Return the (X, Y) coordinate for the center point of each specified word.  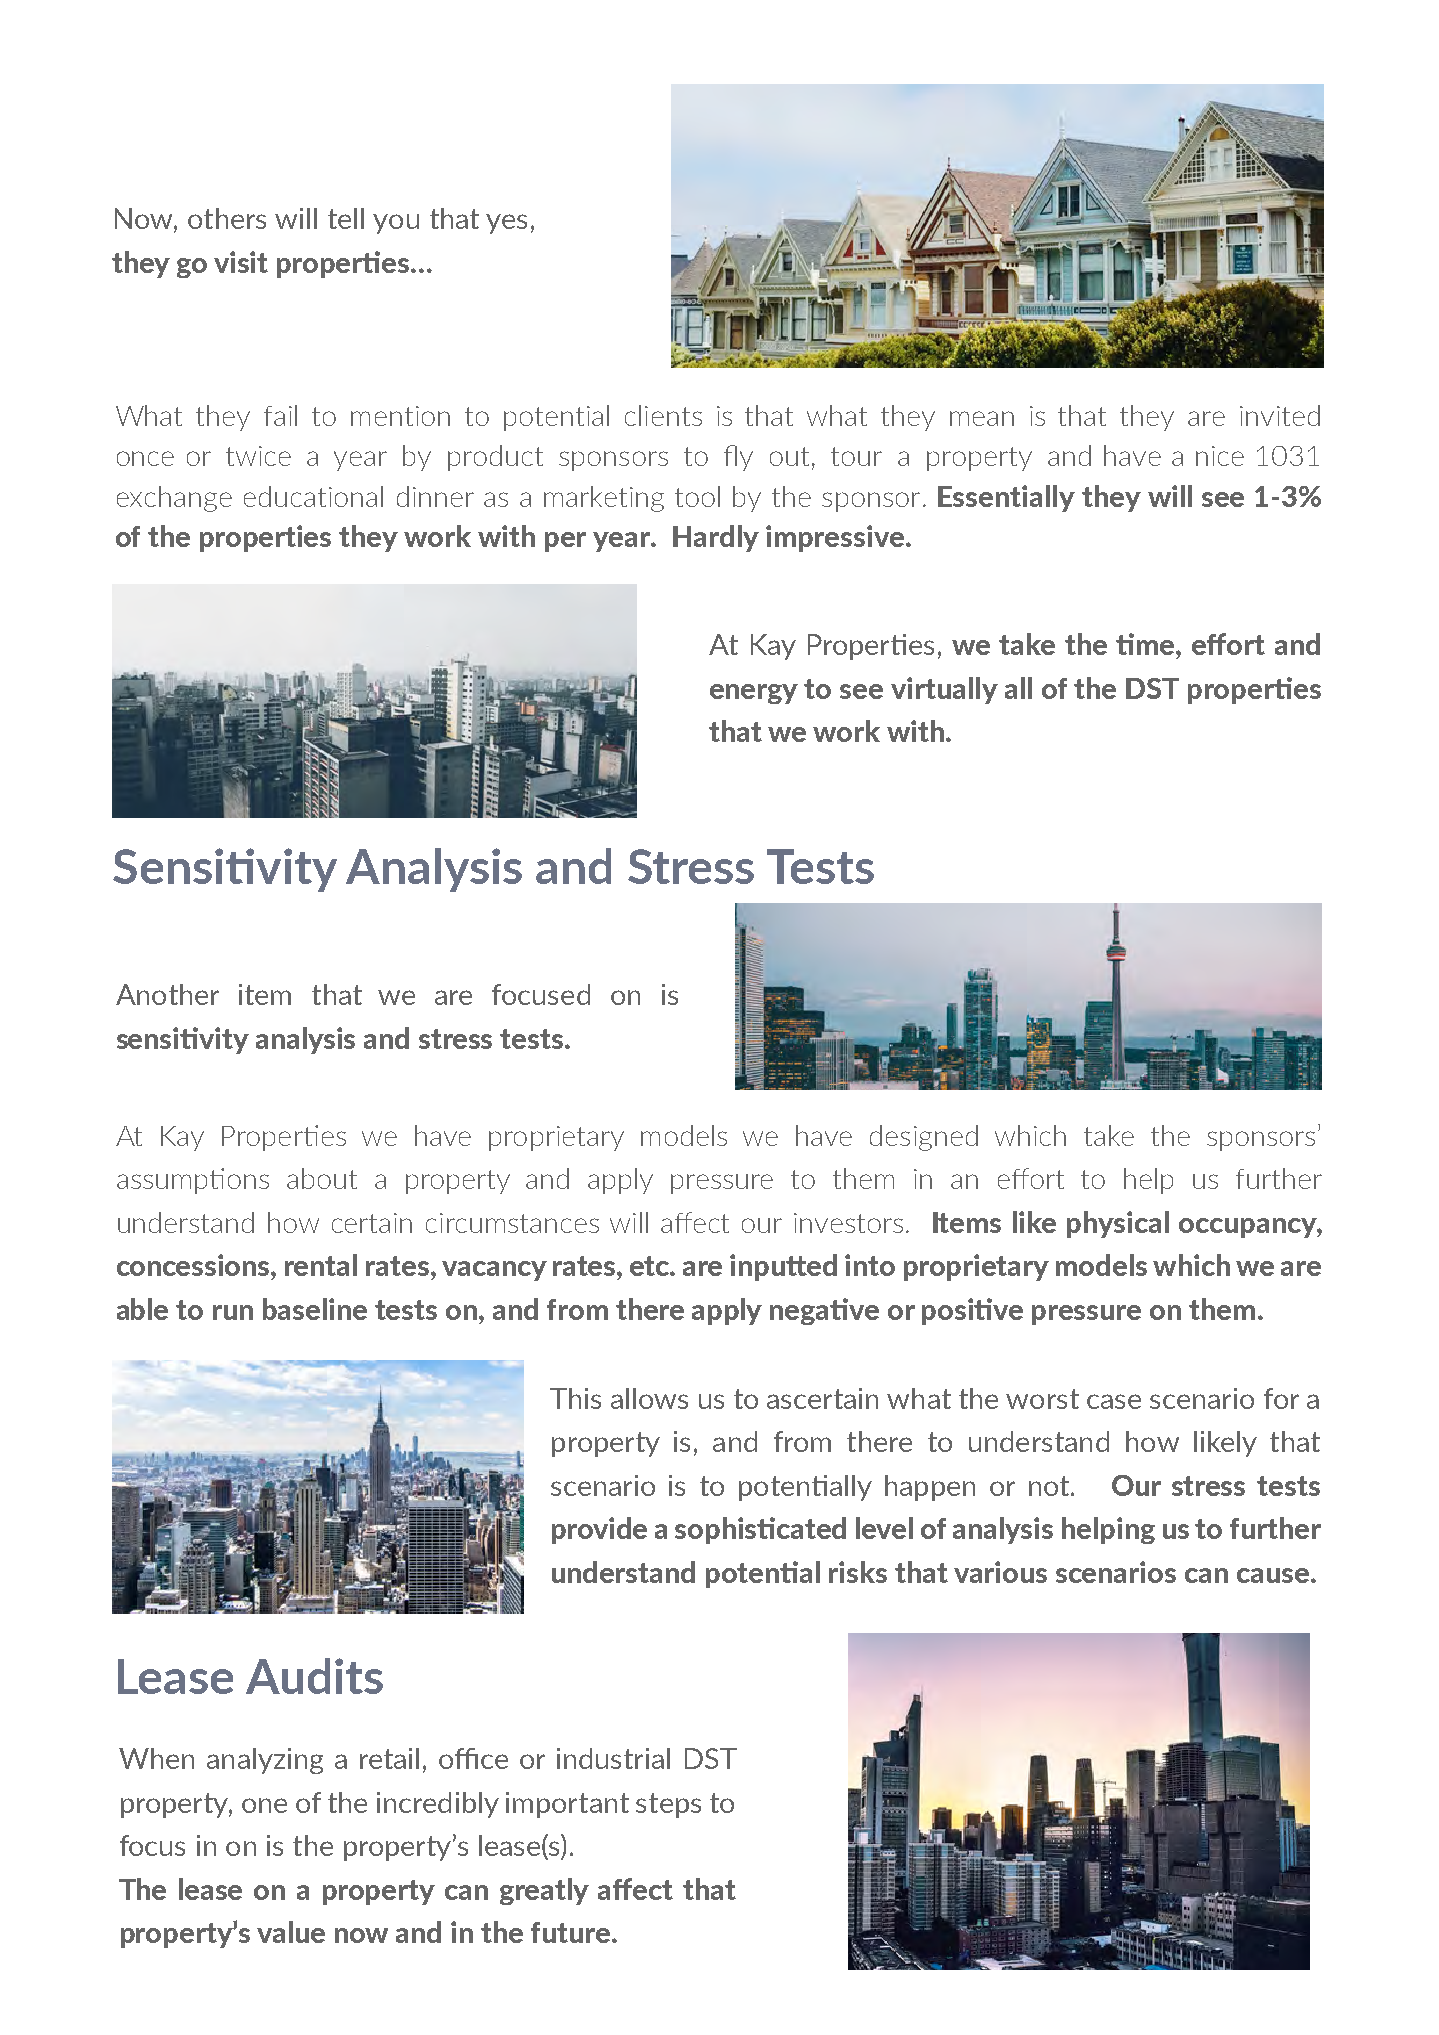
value (291, 1932)
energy (754, 694)
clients (663, 415)
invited (1280, 415)
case (1114, 1401)
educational (313, 496)
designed (924, 1138)
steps (668, 1805)
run (233, 1312)
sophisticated (760, 1530)
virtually (944, 690)
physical (1118, 1224)
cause (1274, 1575)
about (322, 1178)
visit (241, 262)
